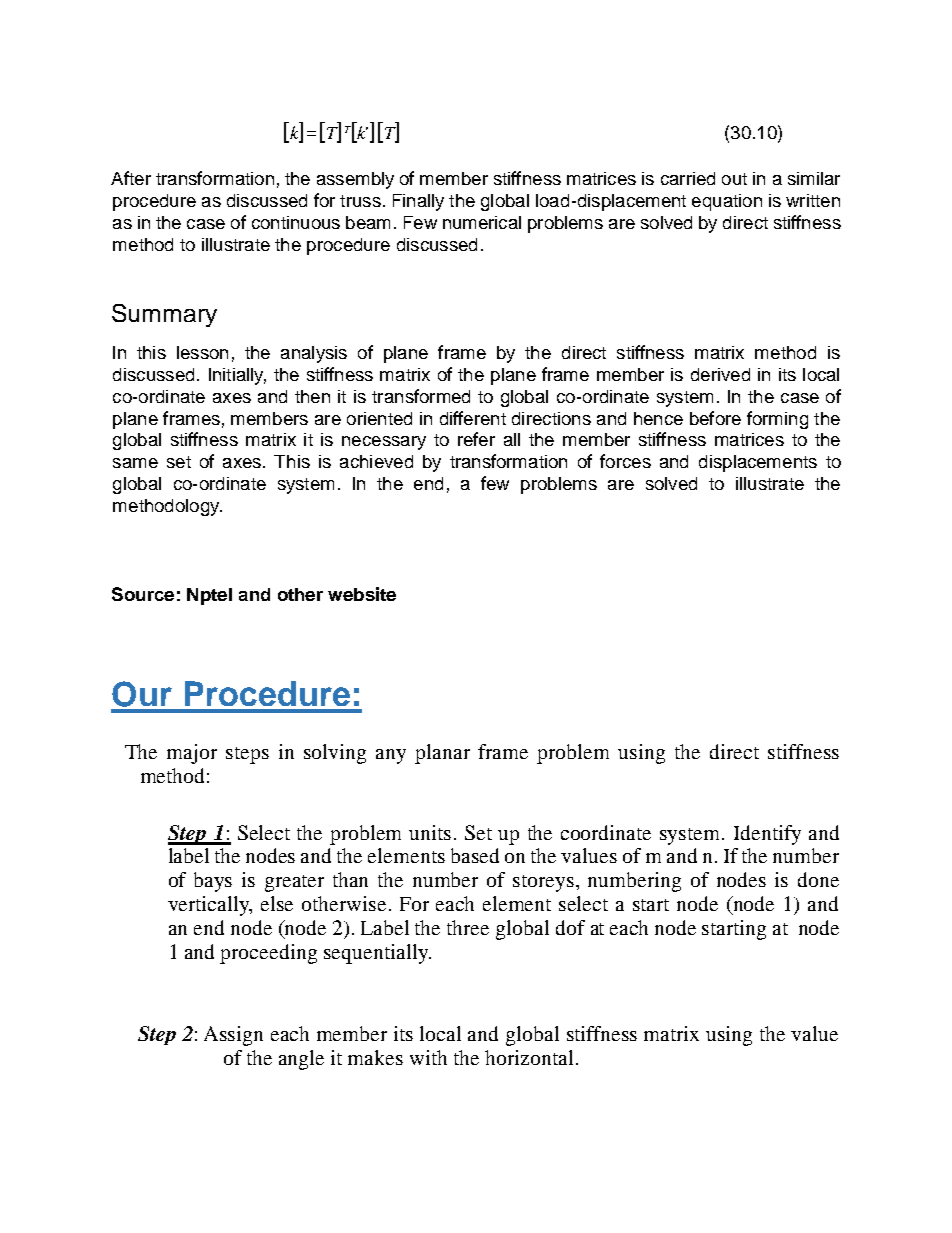  I want to click on based, so click(475, 855).
